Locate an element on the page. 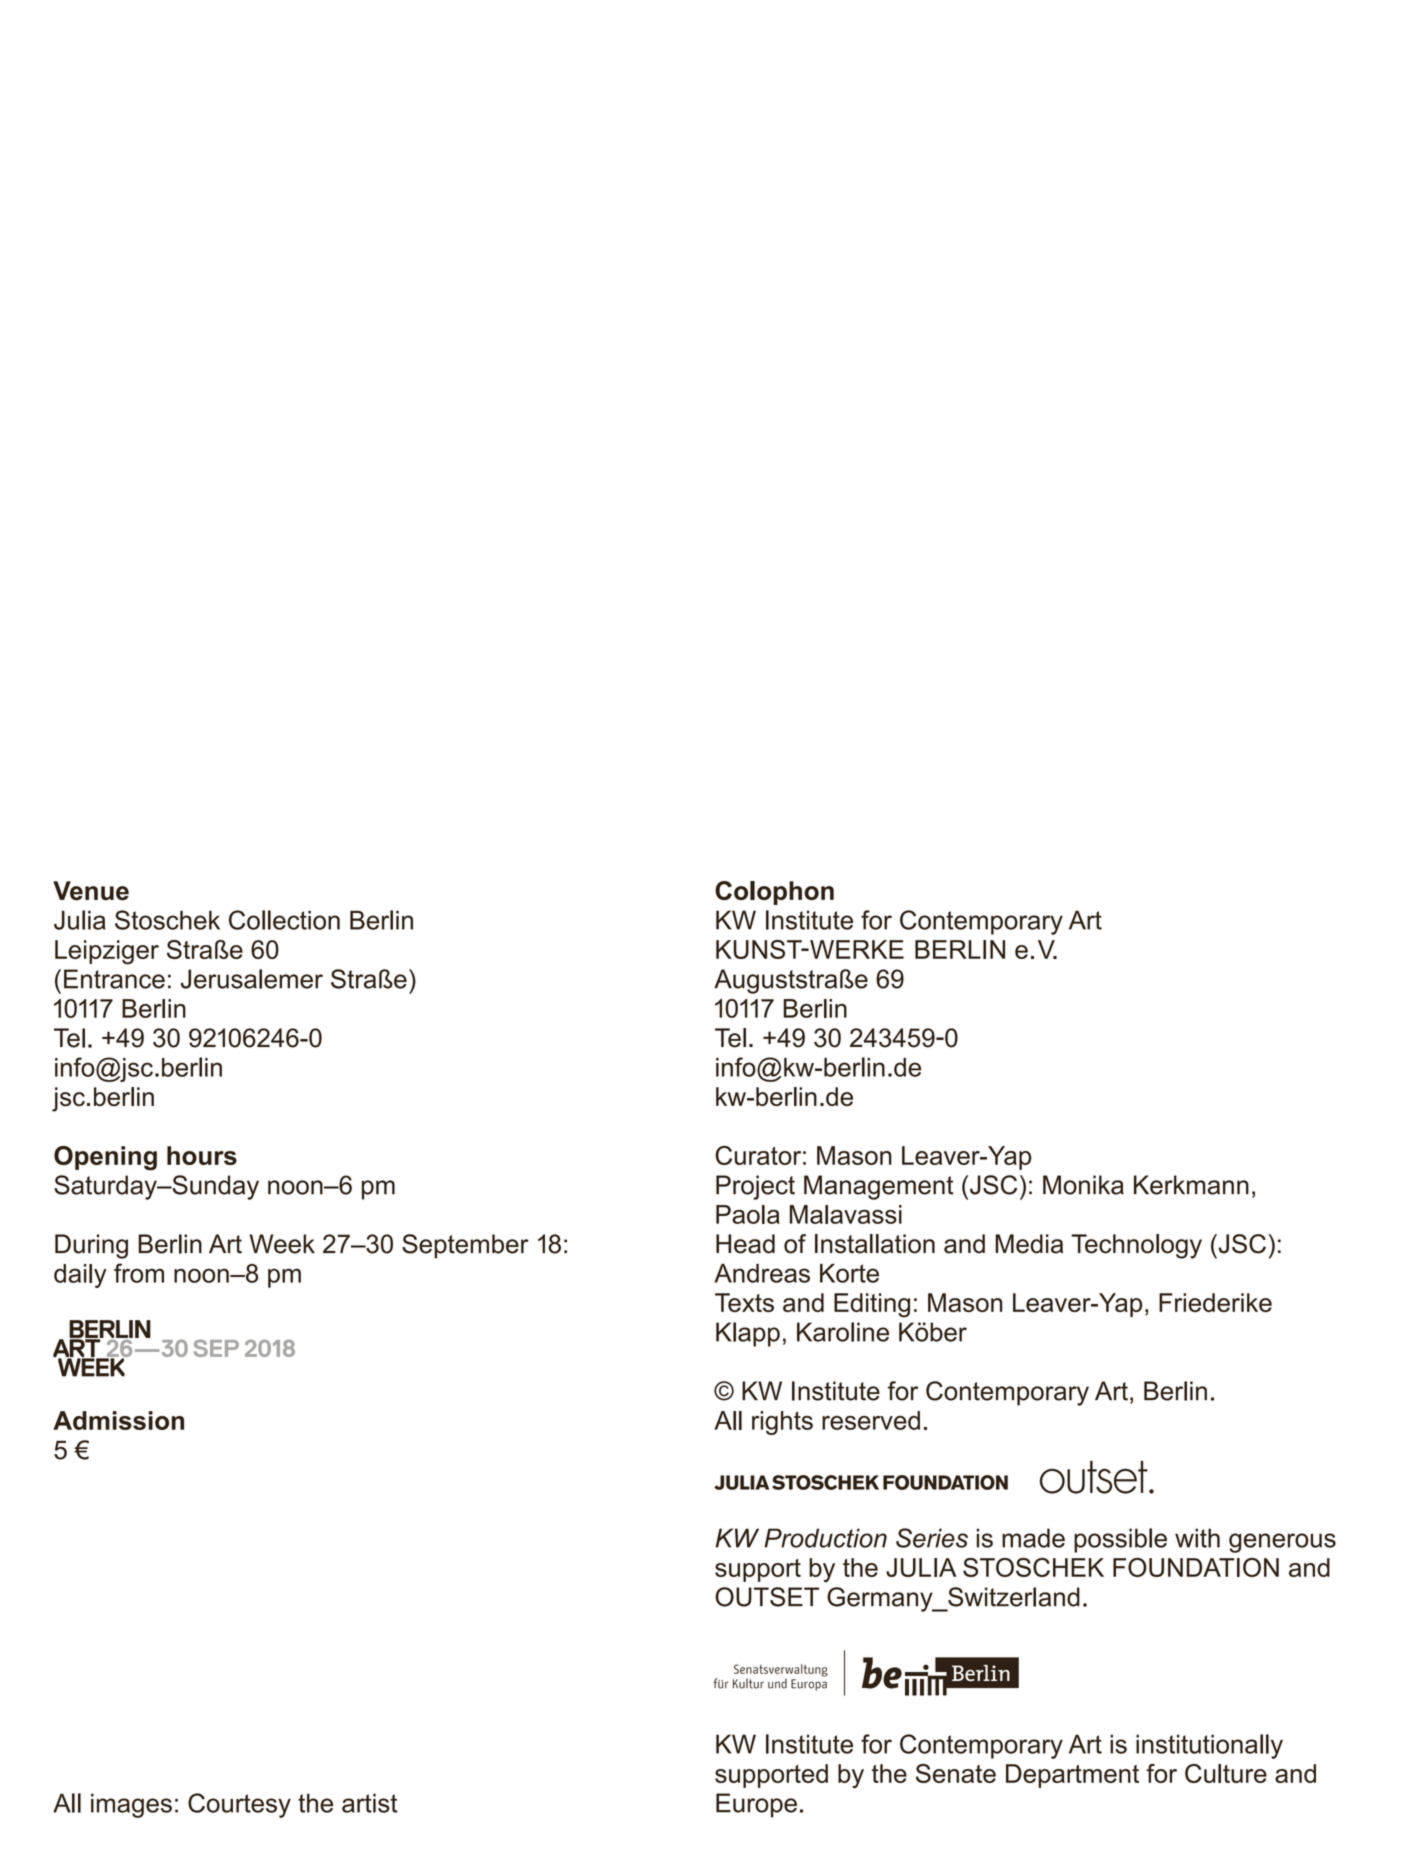 The height and width of the image is (1869, 1402). Monika is located at coordinates (1083, 1185).
